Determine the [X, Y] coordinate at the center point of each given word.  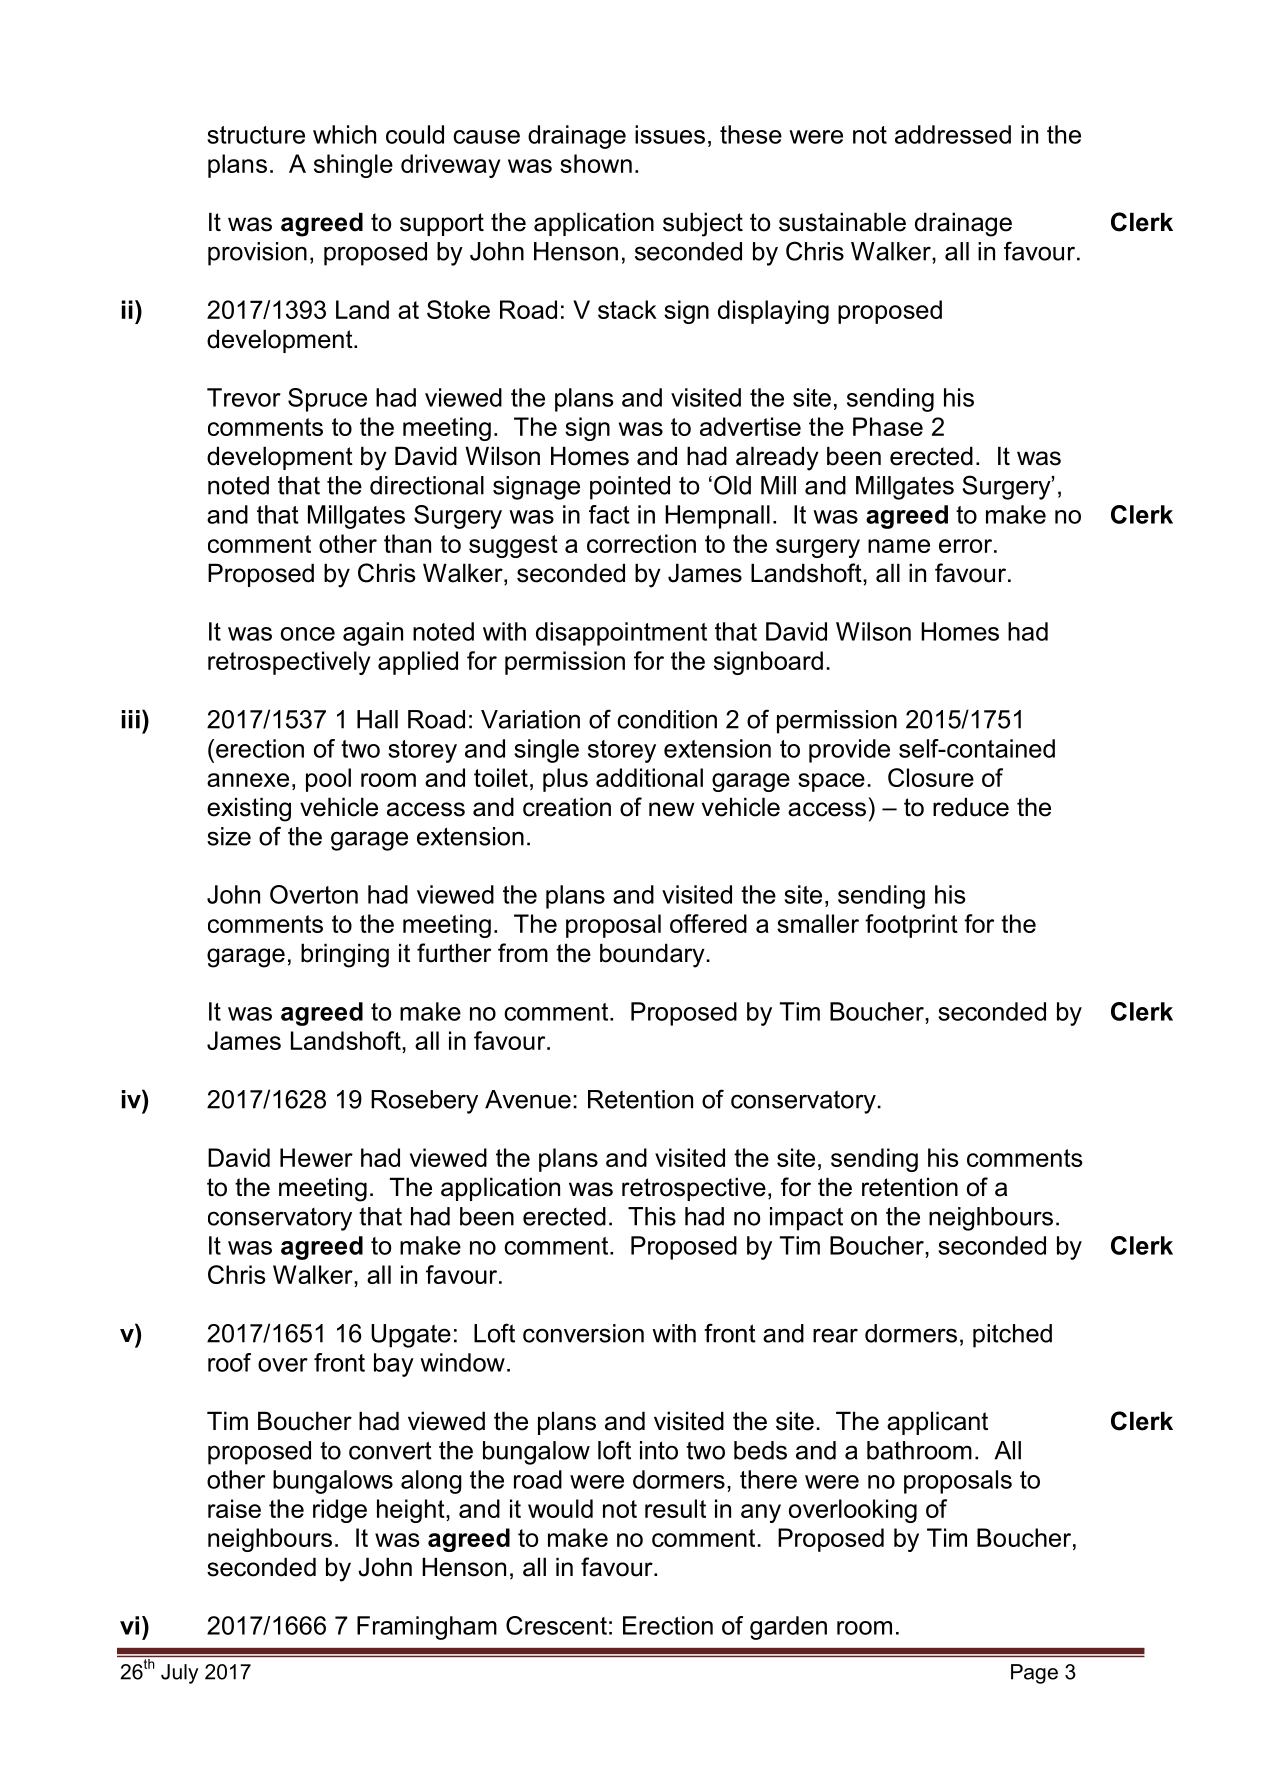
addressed [953, 134]
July [179, 1674]
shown [596, 163]
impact [806, 1219]
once [308, 634]
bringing [345, 955]
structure [256, 135]
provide [849, 751]
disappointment [621, 634]
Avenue [528, 1099]
